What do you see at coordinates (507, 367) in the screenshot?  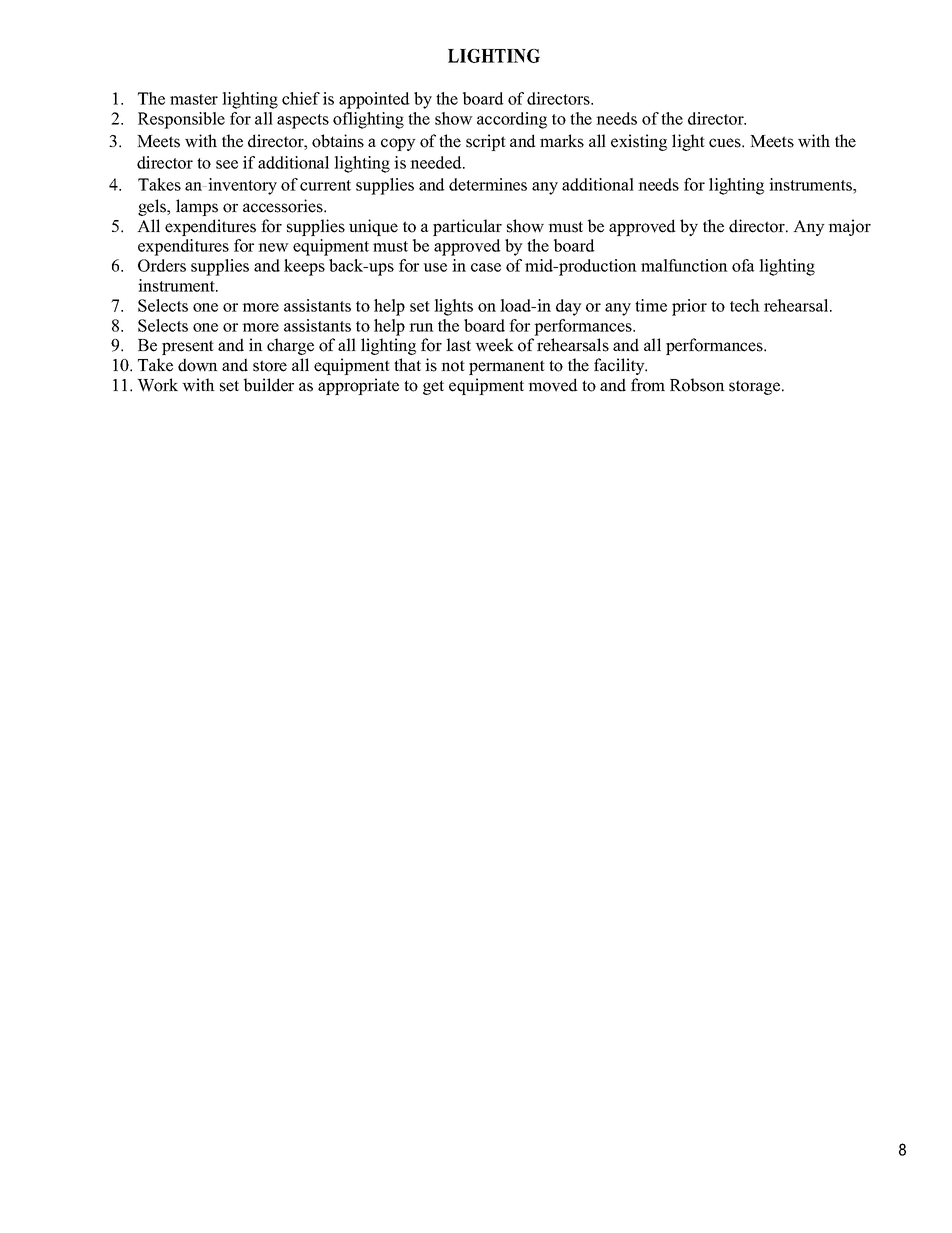 I see `permanent` at bounding box center [507, 367].
